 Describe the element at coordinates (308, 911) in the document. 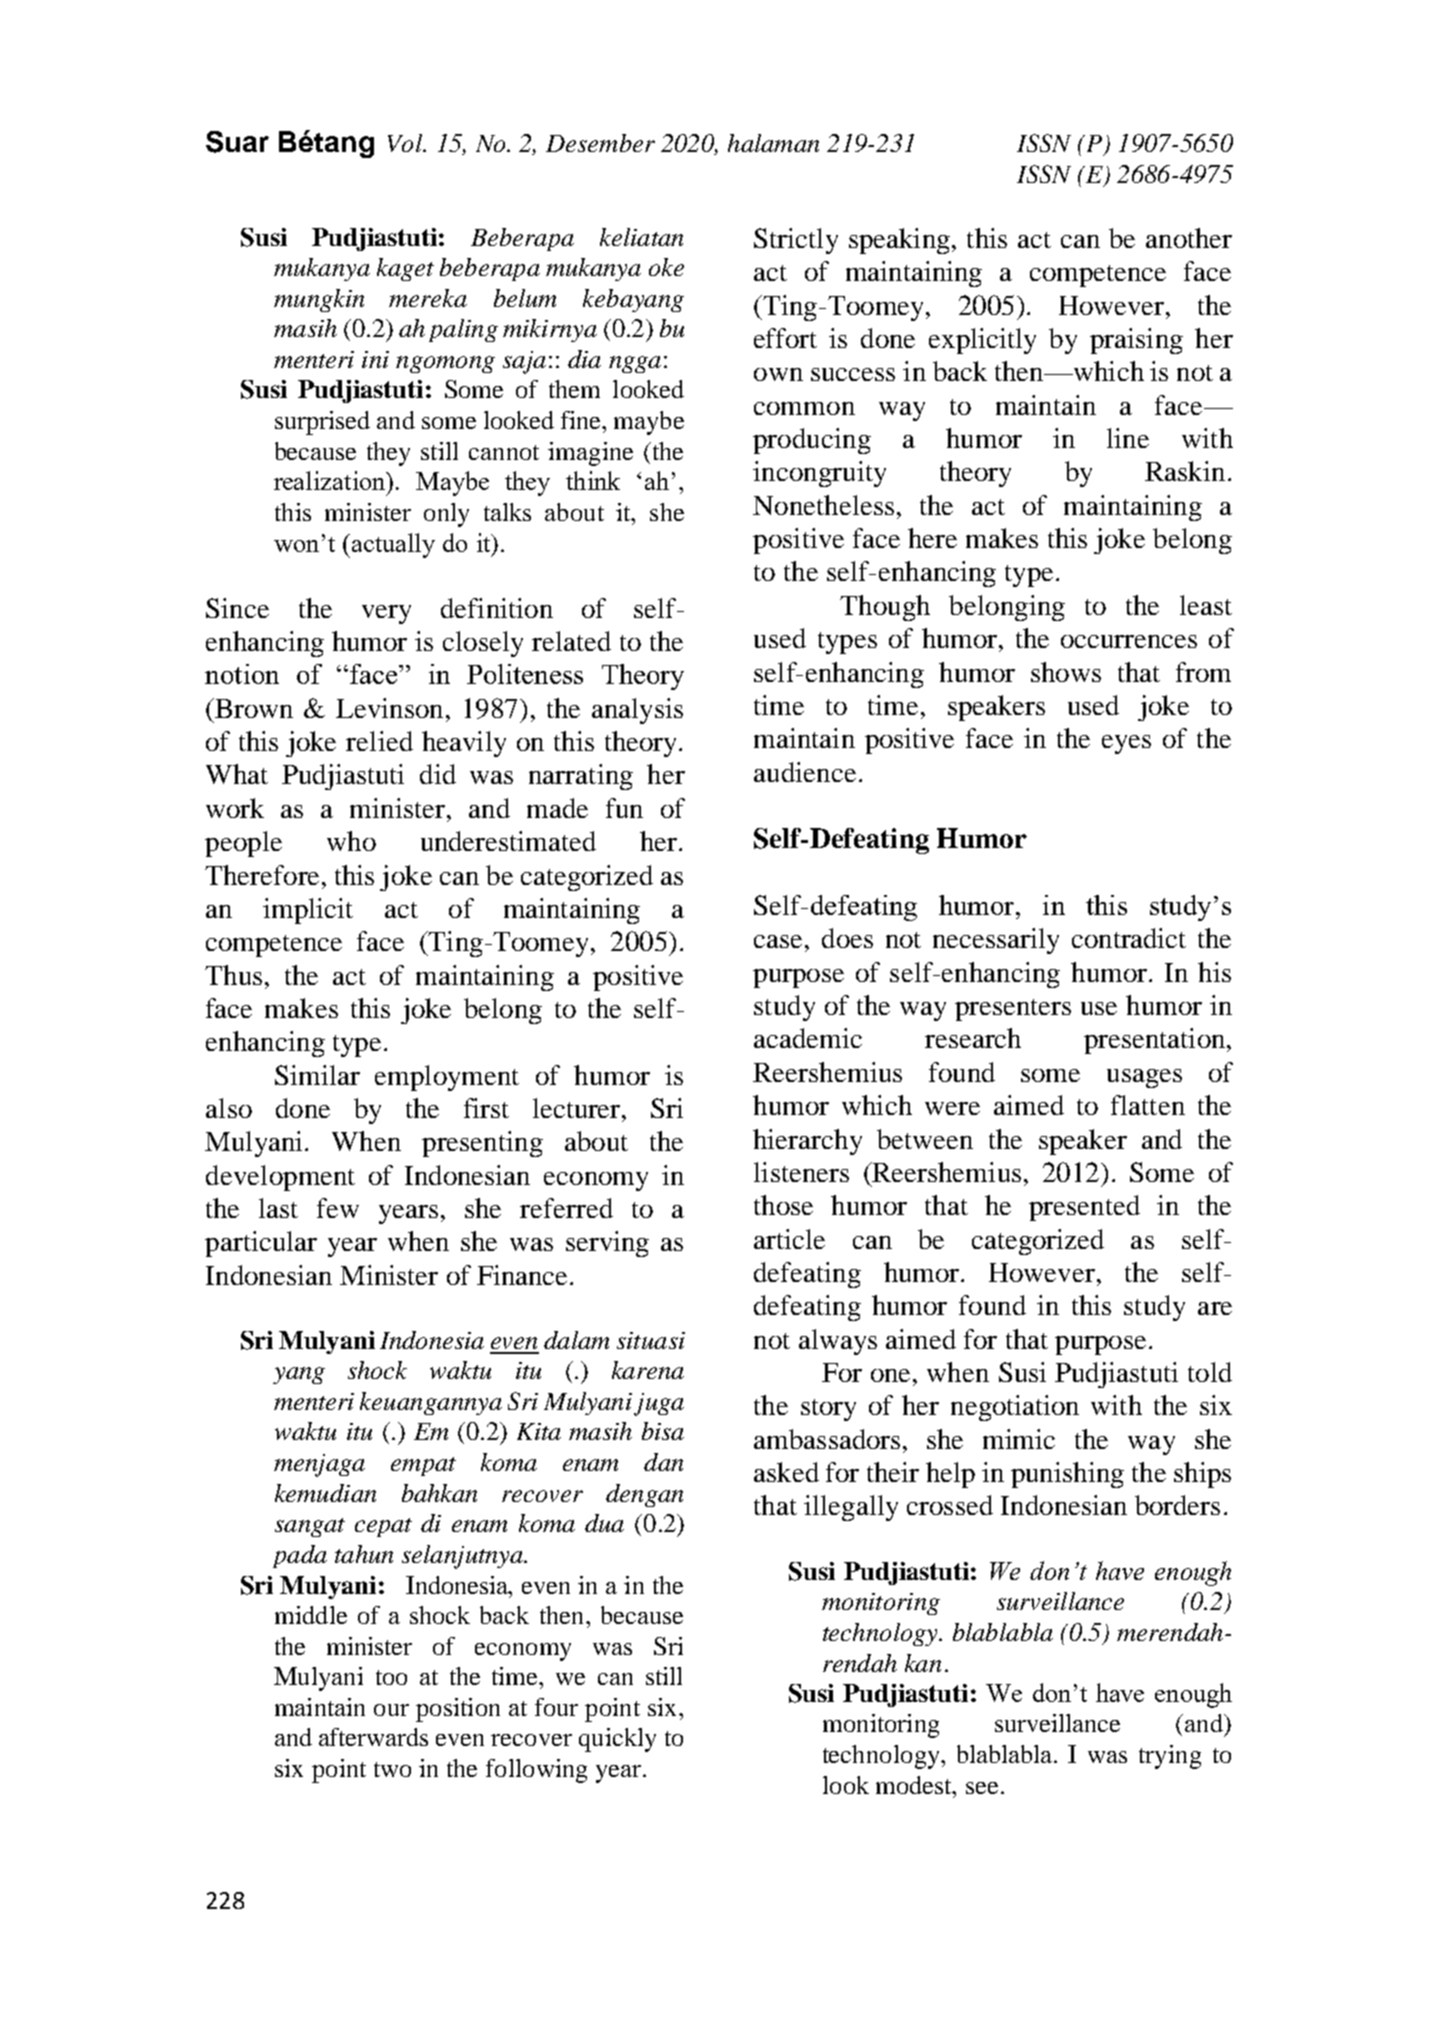

I see `implicit` at that location.
